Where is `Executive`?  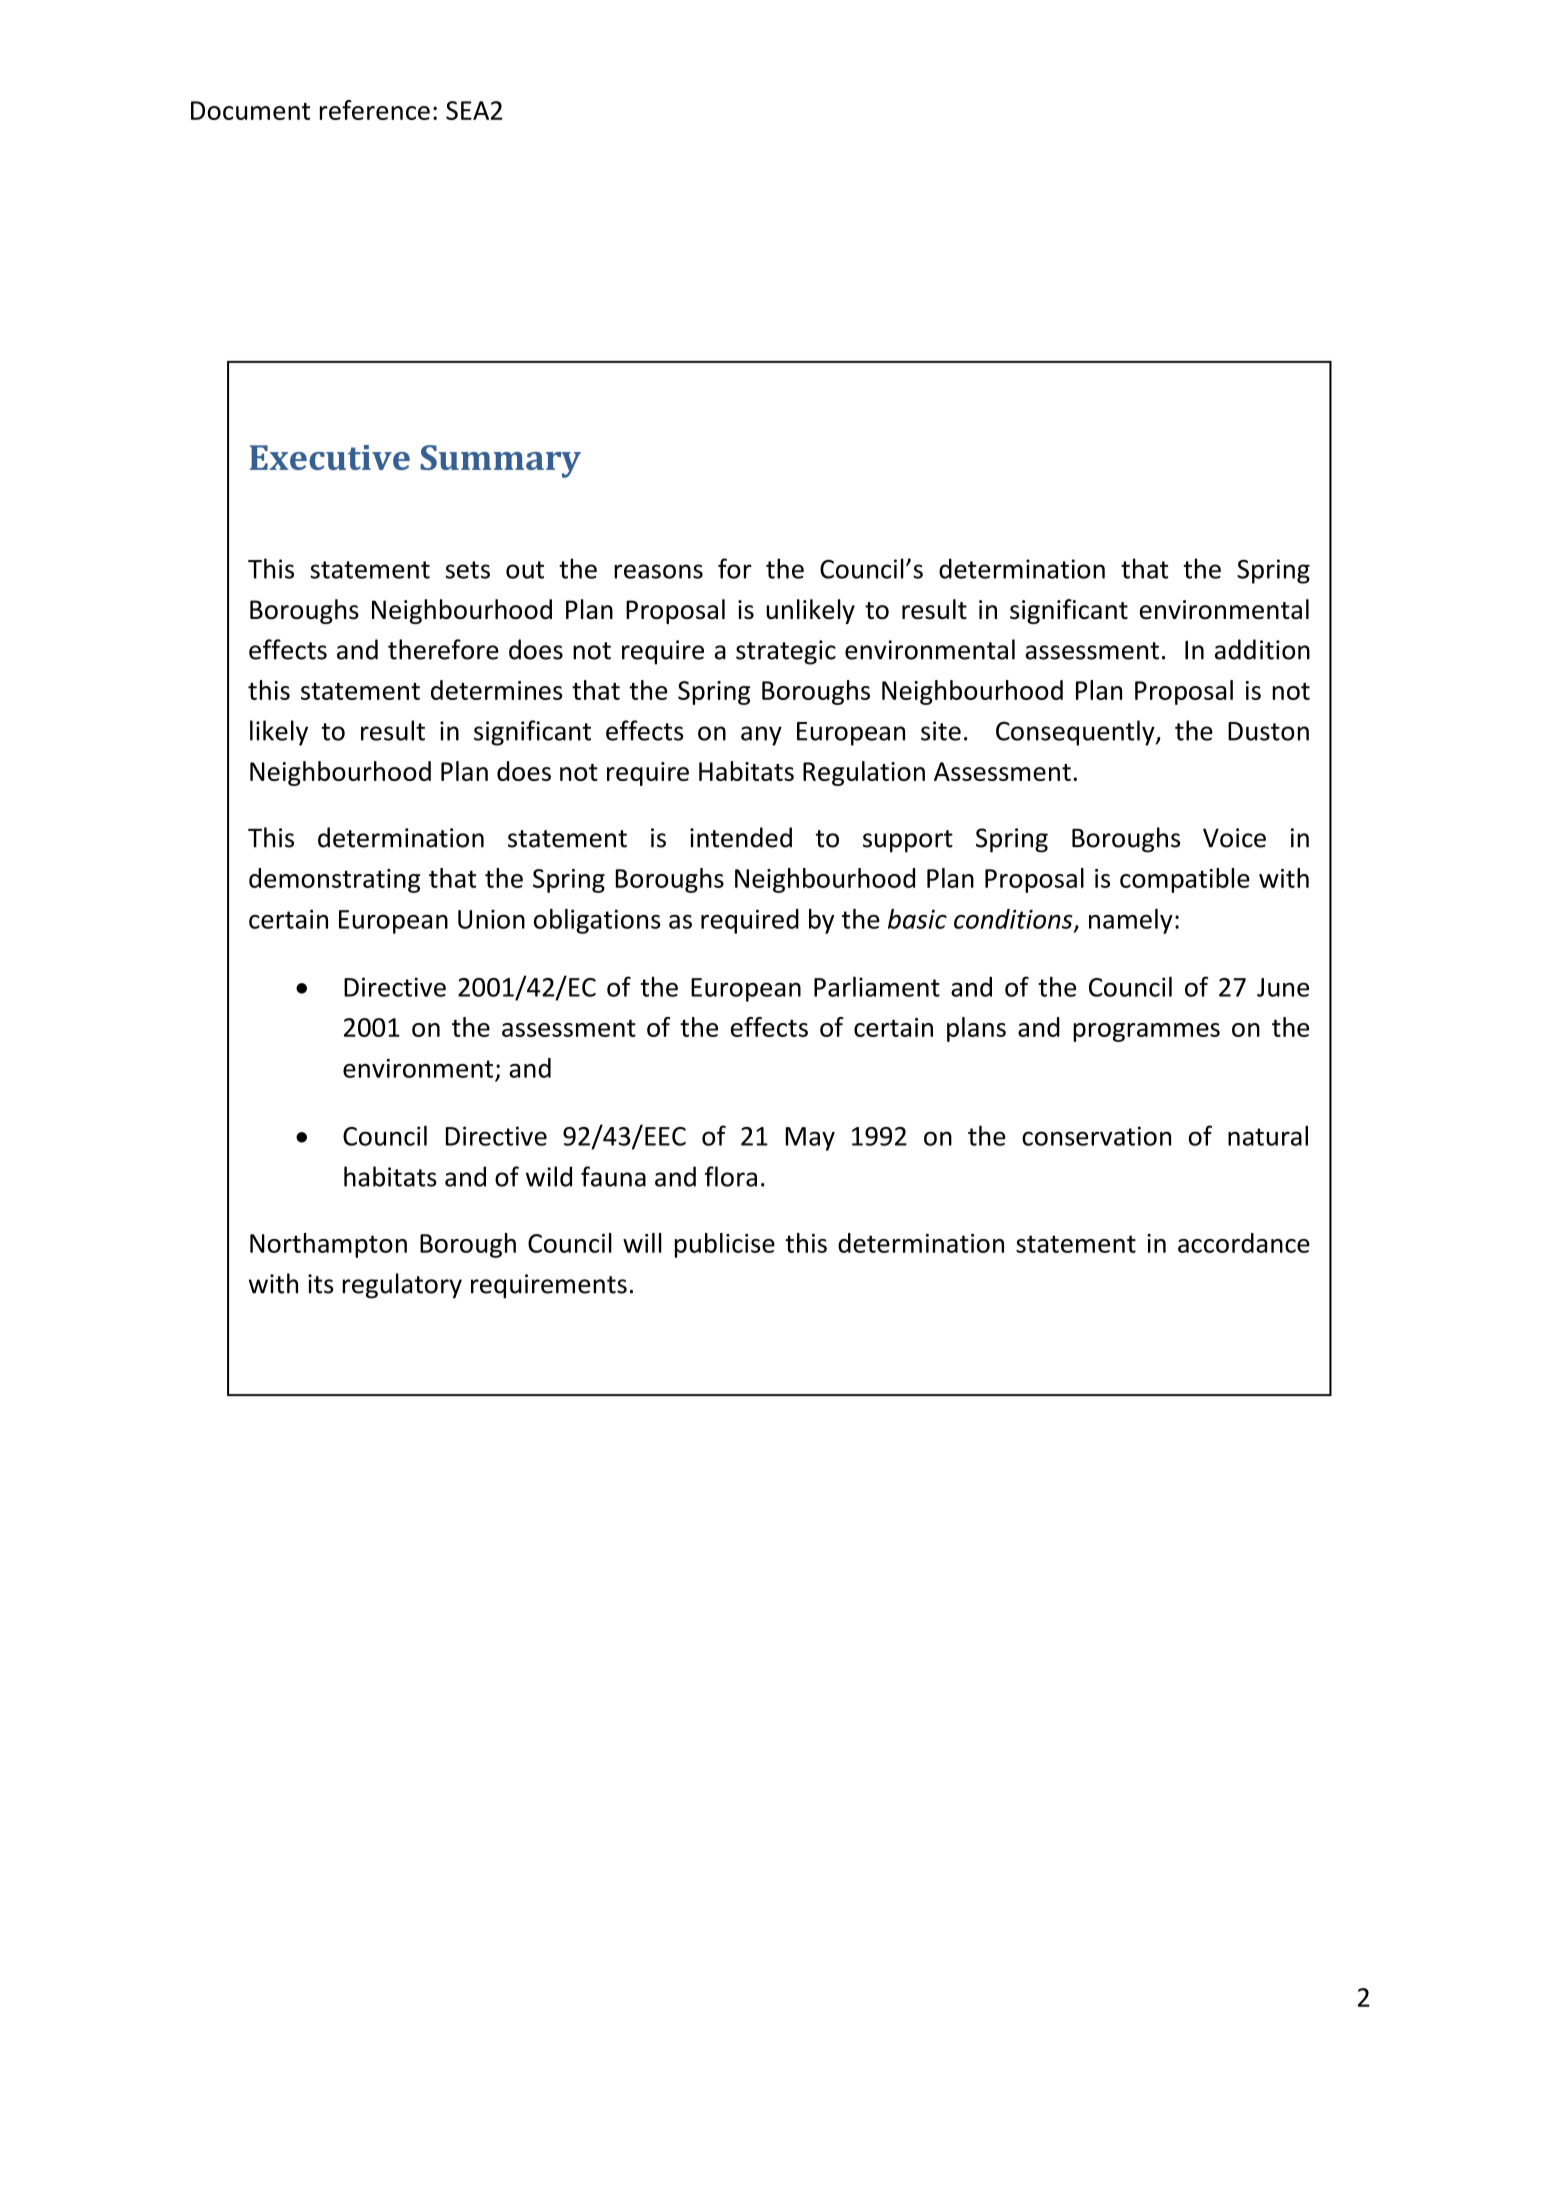 Executive is located at coordinates (330, 457).
